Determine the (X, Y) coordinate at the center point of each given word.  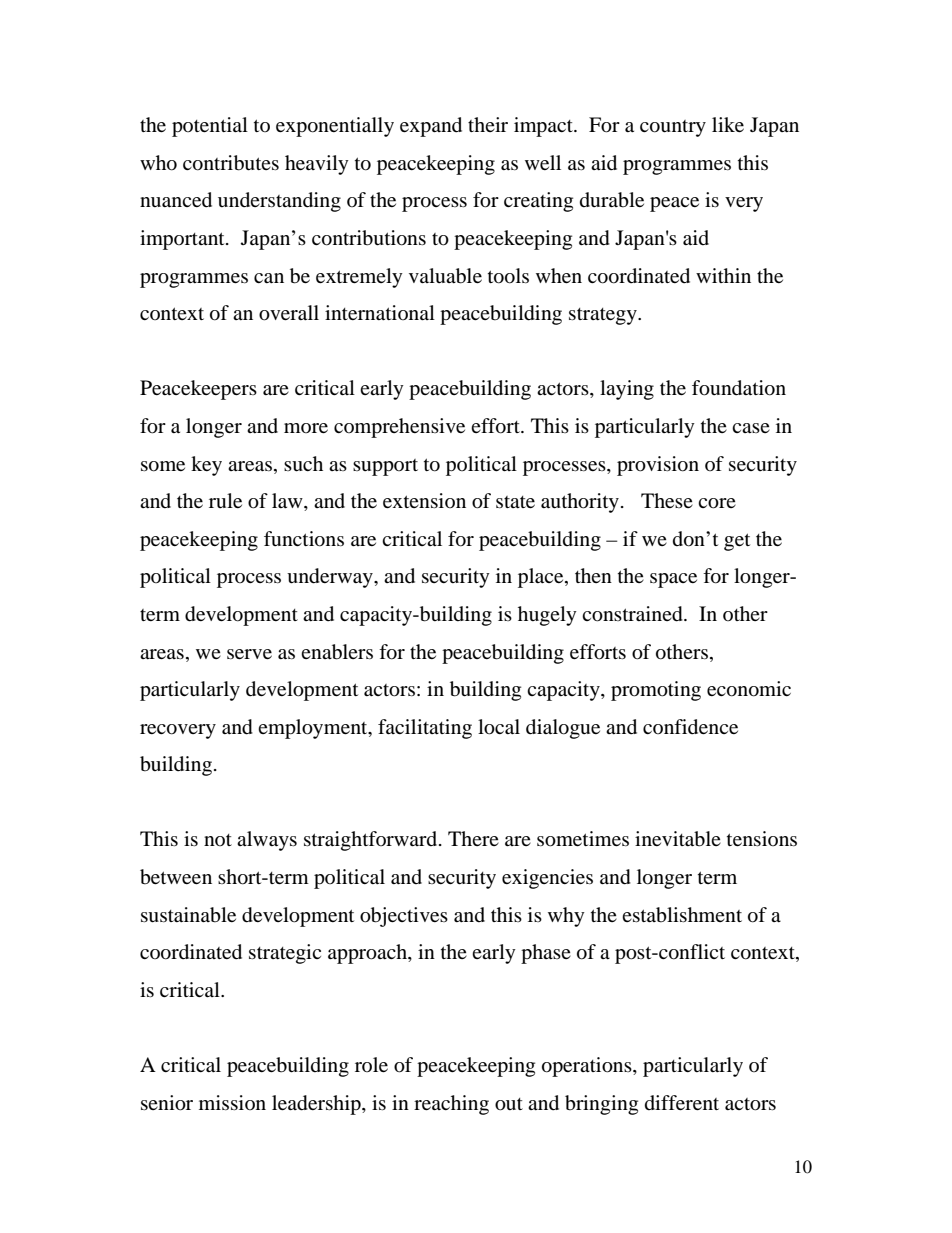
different (682, 1102)
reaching (451, 1105)
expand (431, 127)
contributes (231, 163)
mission (232, 1102)
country (673, 128)
